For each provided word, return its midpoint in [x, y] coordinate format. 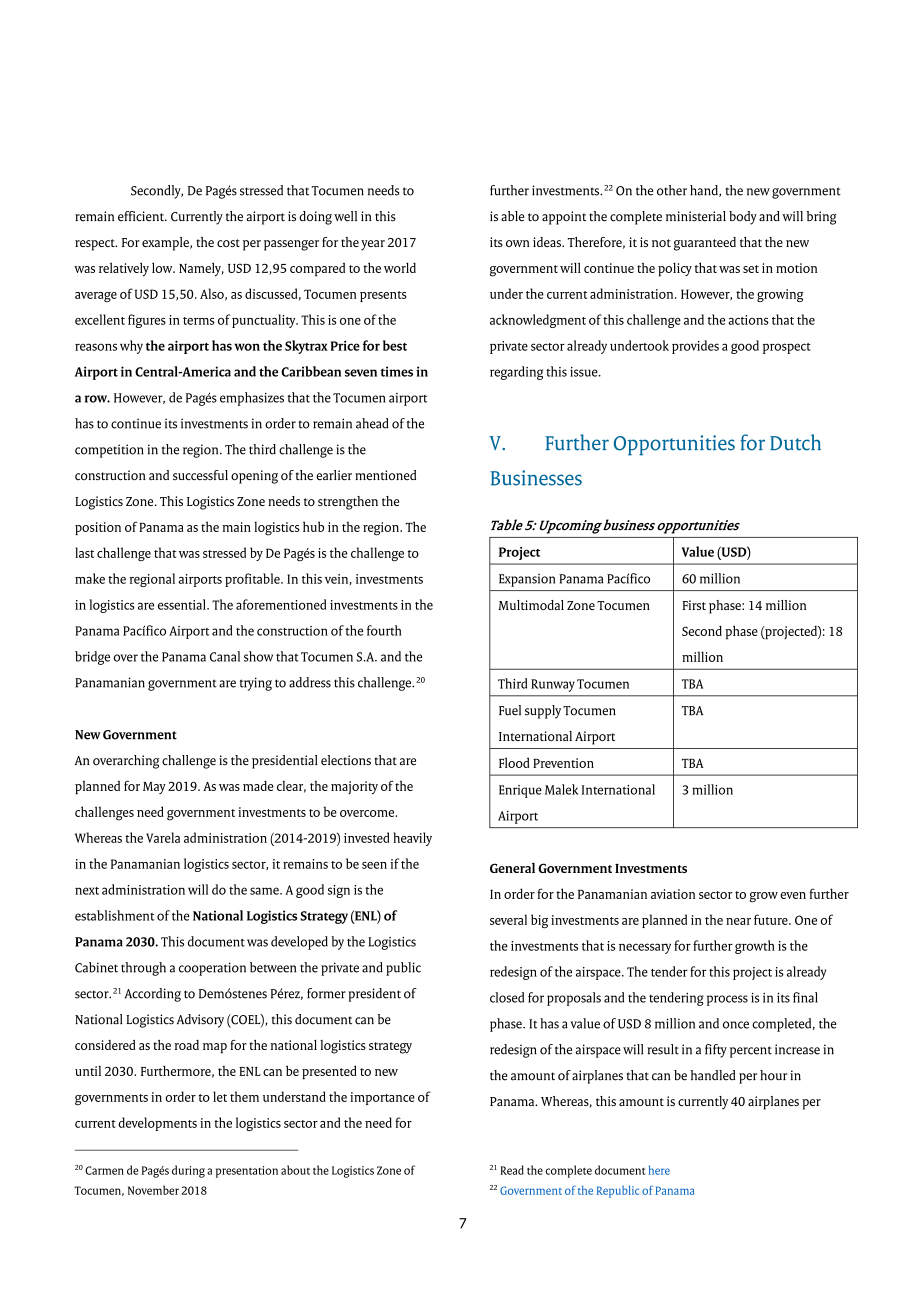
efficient [142, 216]
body [743, 218]
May [154, 788]
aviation [673, 894]
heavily [412, 839]
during [188, 1171]
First [694, 605]
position [98, 528]
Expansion [527, 580]
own [518, 243]
